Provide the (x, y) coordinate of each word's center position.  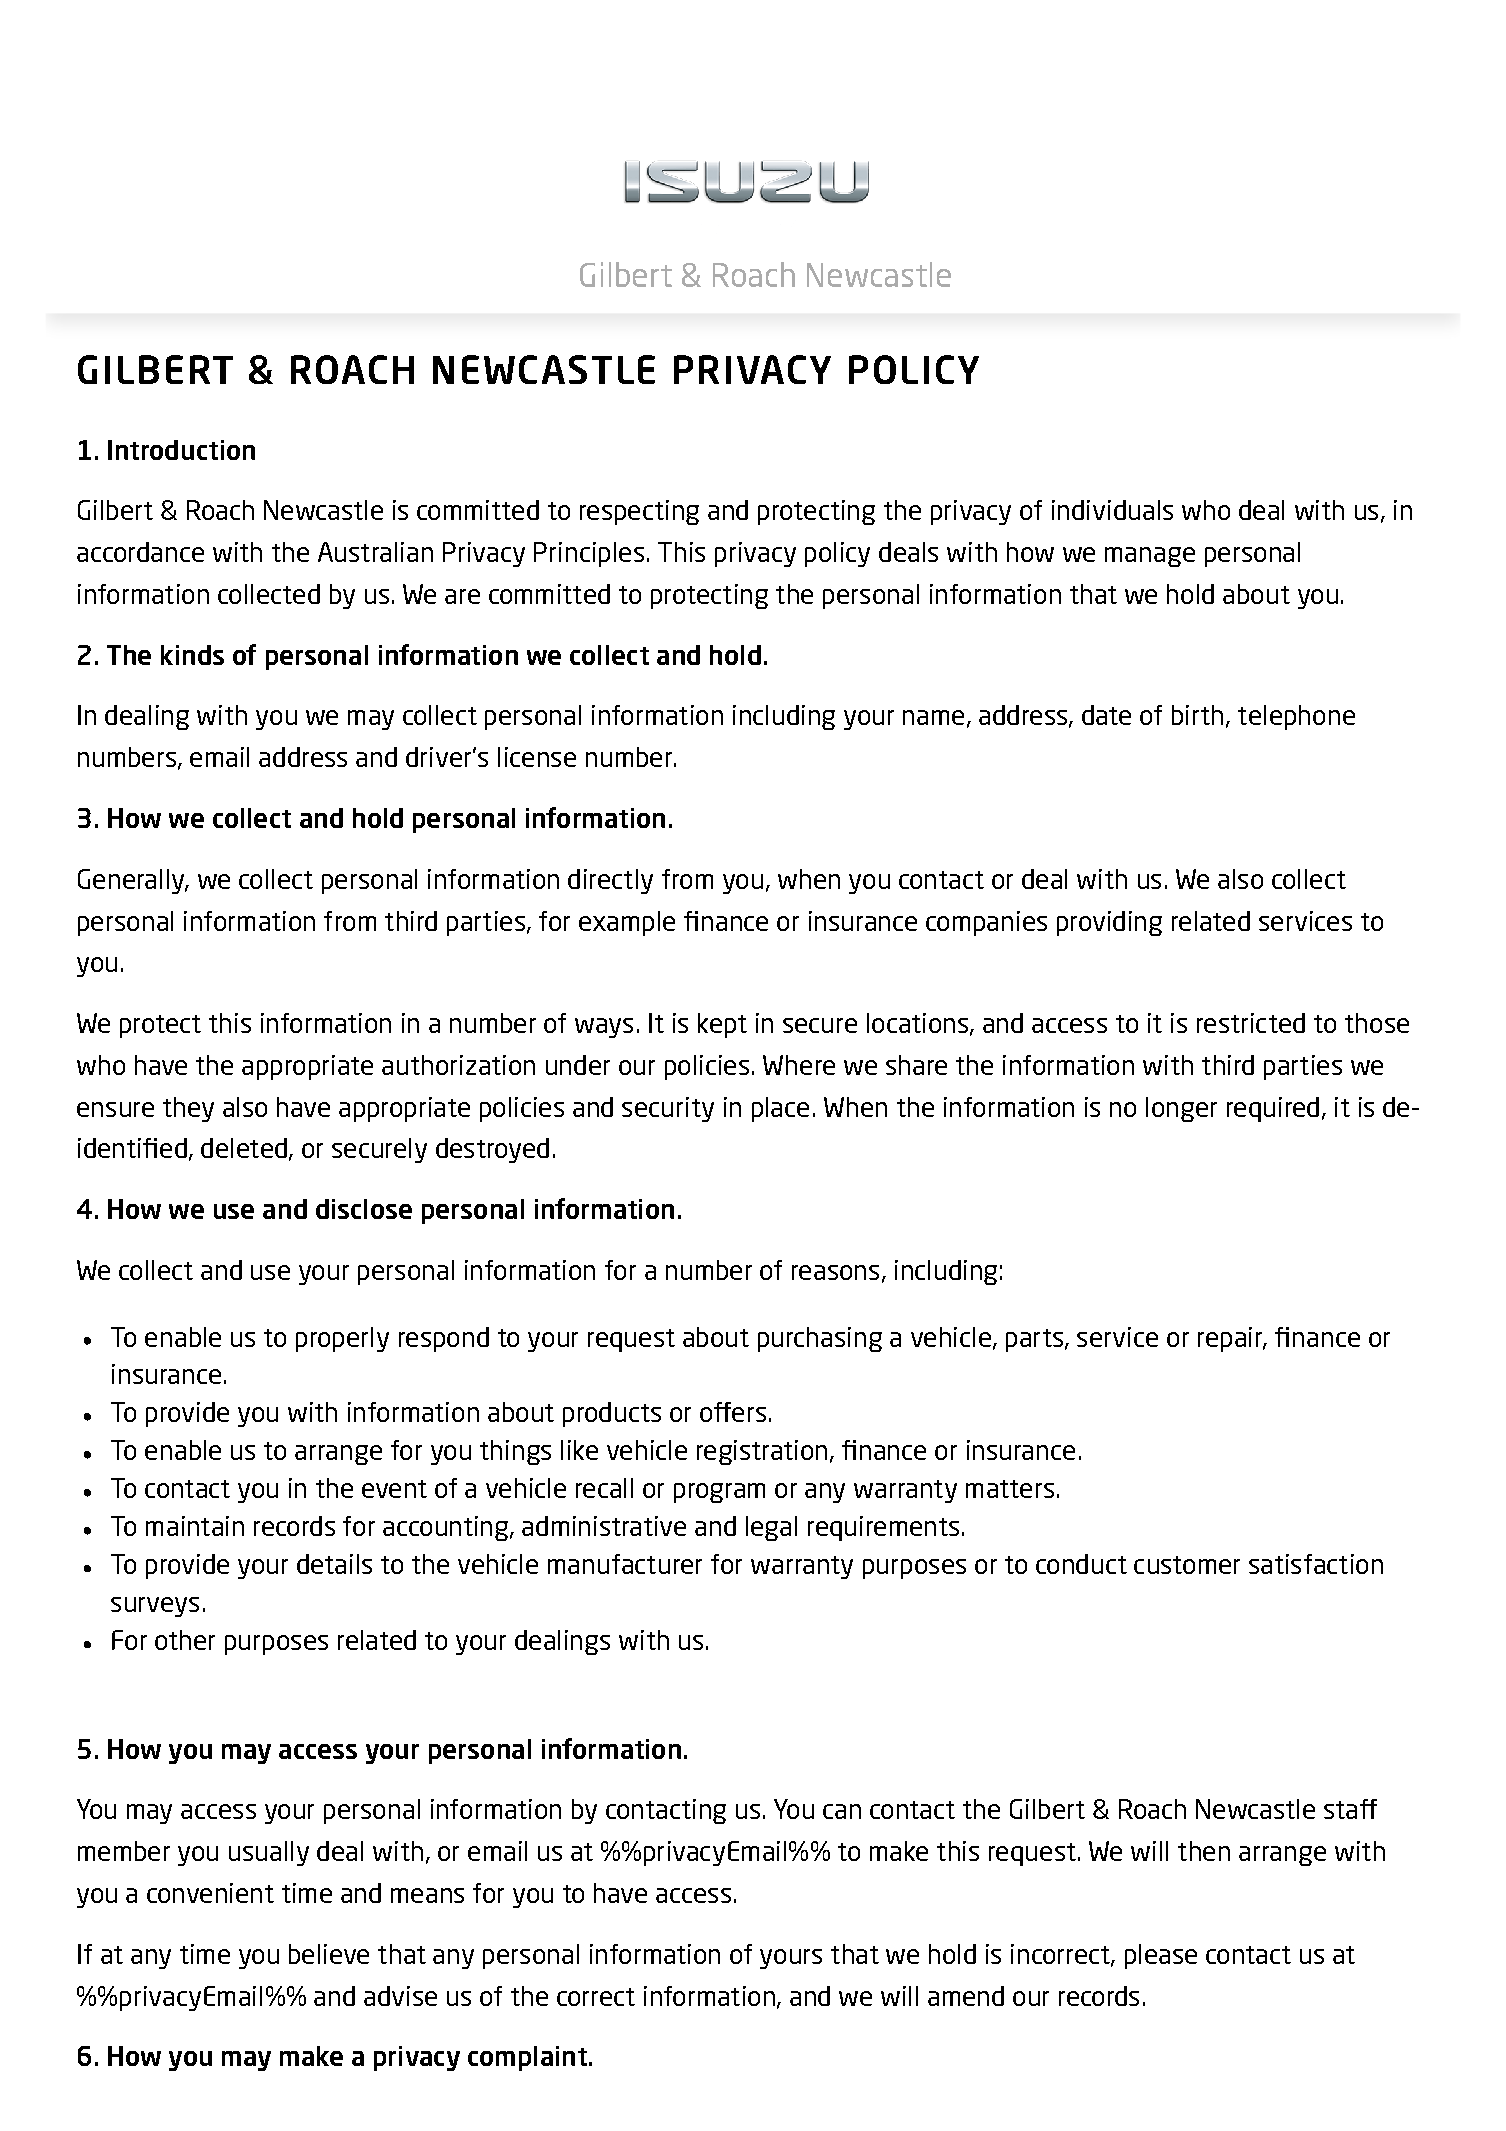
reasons (835, 1272)
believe (329, 1954)
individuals (1112, 510)
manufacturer (625, 1564)
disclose (364, 1209)
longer (1181, 1109)
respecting (639, 512)
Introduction (181, 450)
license (537, 757)
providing (1109, 923)
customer (1187, 1565)
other (185, 1640)
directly (610, 881)
